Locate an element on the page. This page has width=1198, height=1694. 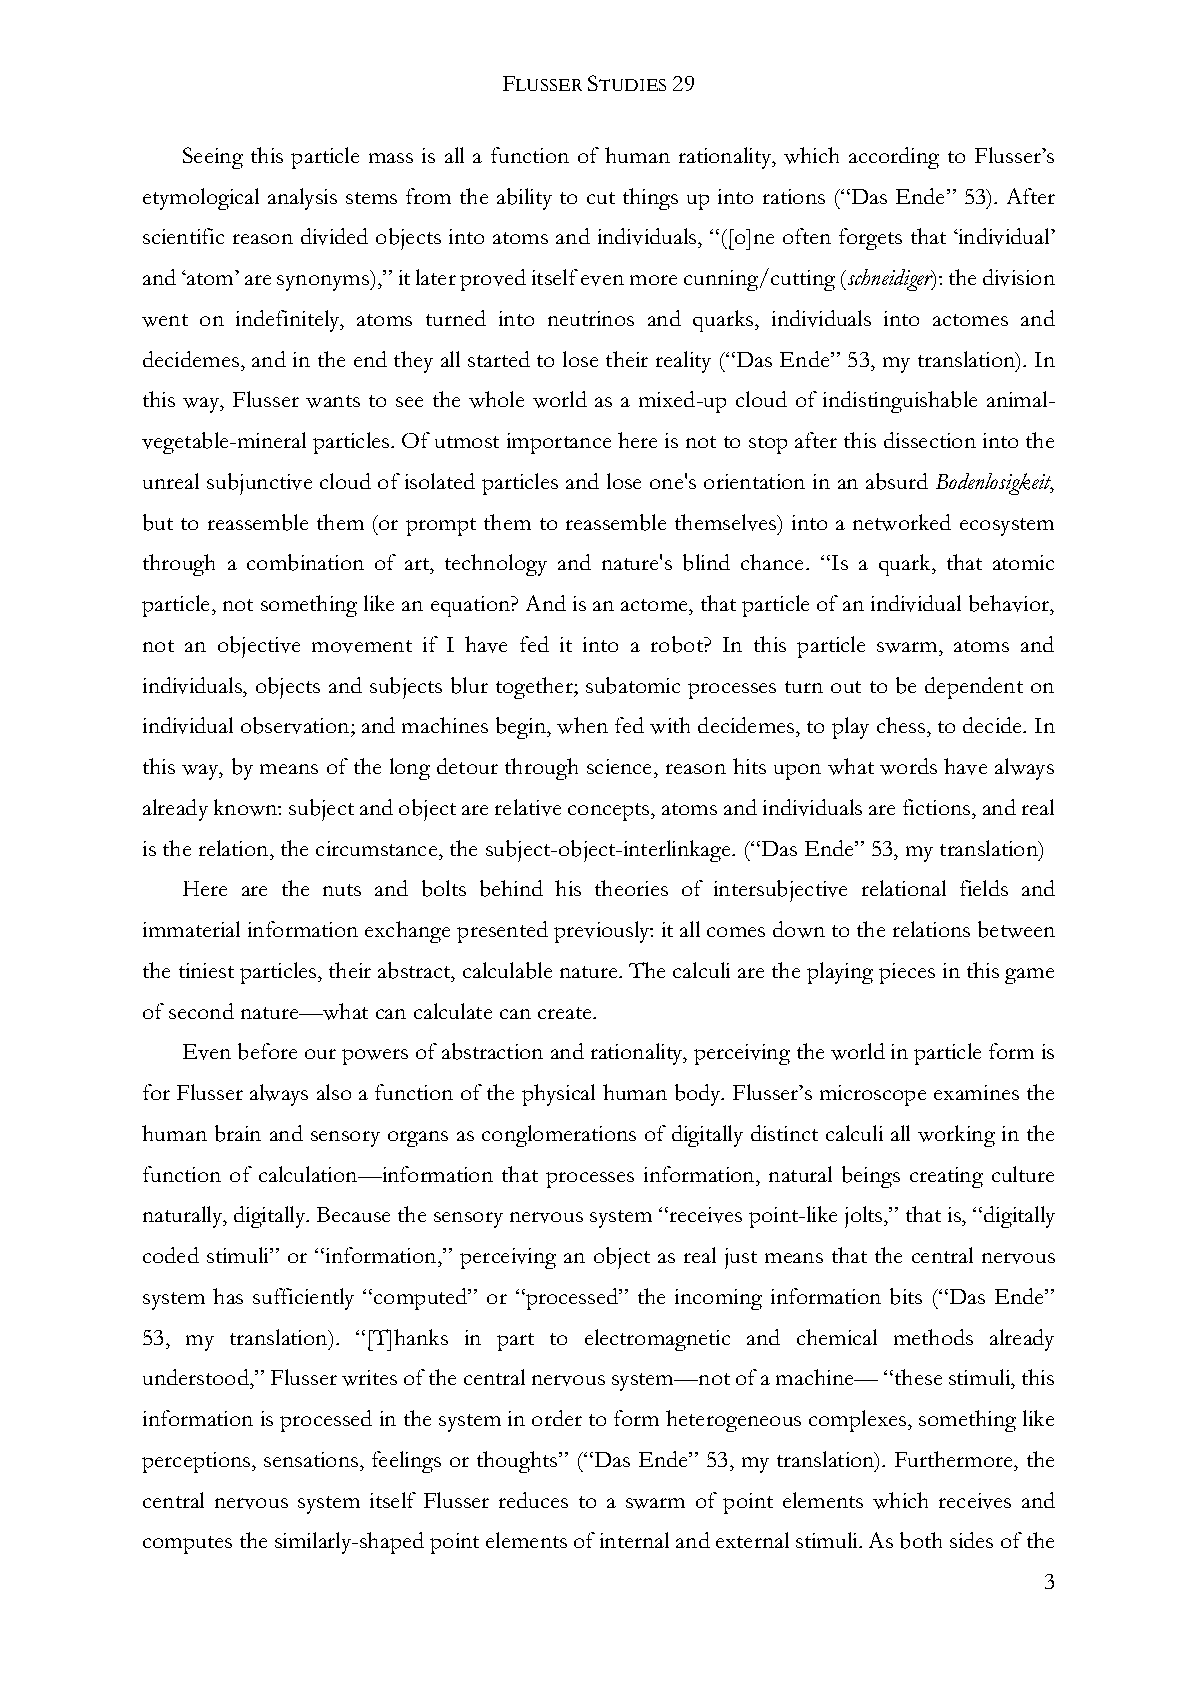
things is located at coordinates (650, 199).
